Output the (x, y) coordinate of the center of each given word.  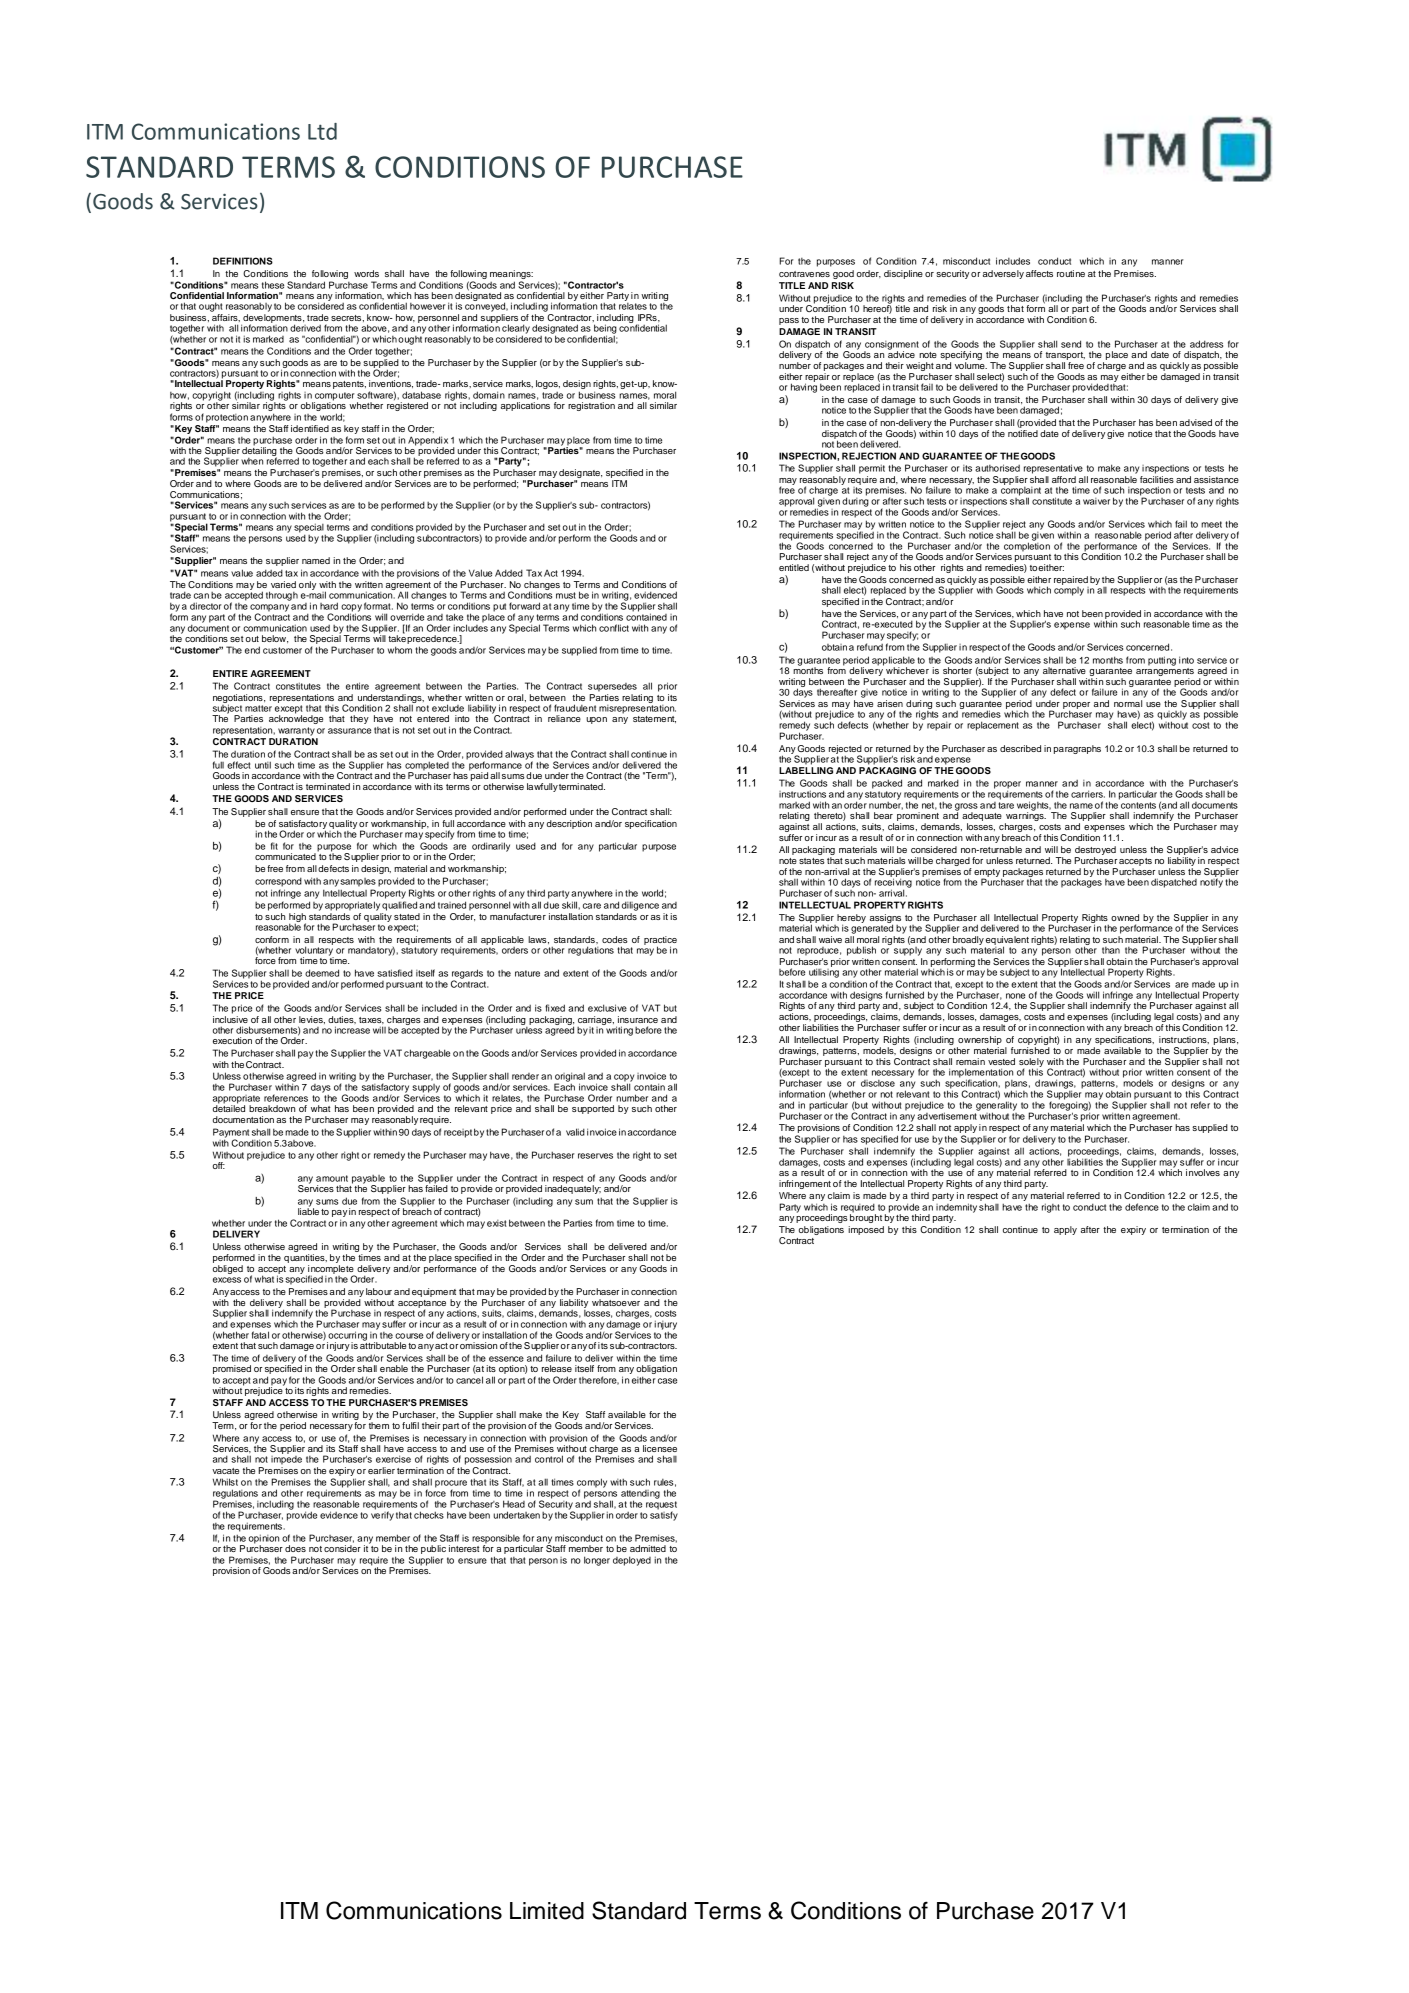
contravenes (804, 274)
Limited (547, 1911)
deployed (632, 1561)
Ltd (322, 131)
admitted (648, 1548)
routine (1071, 273)
